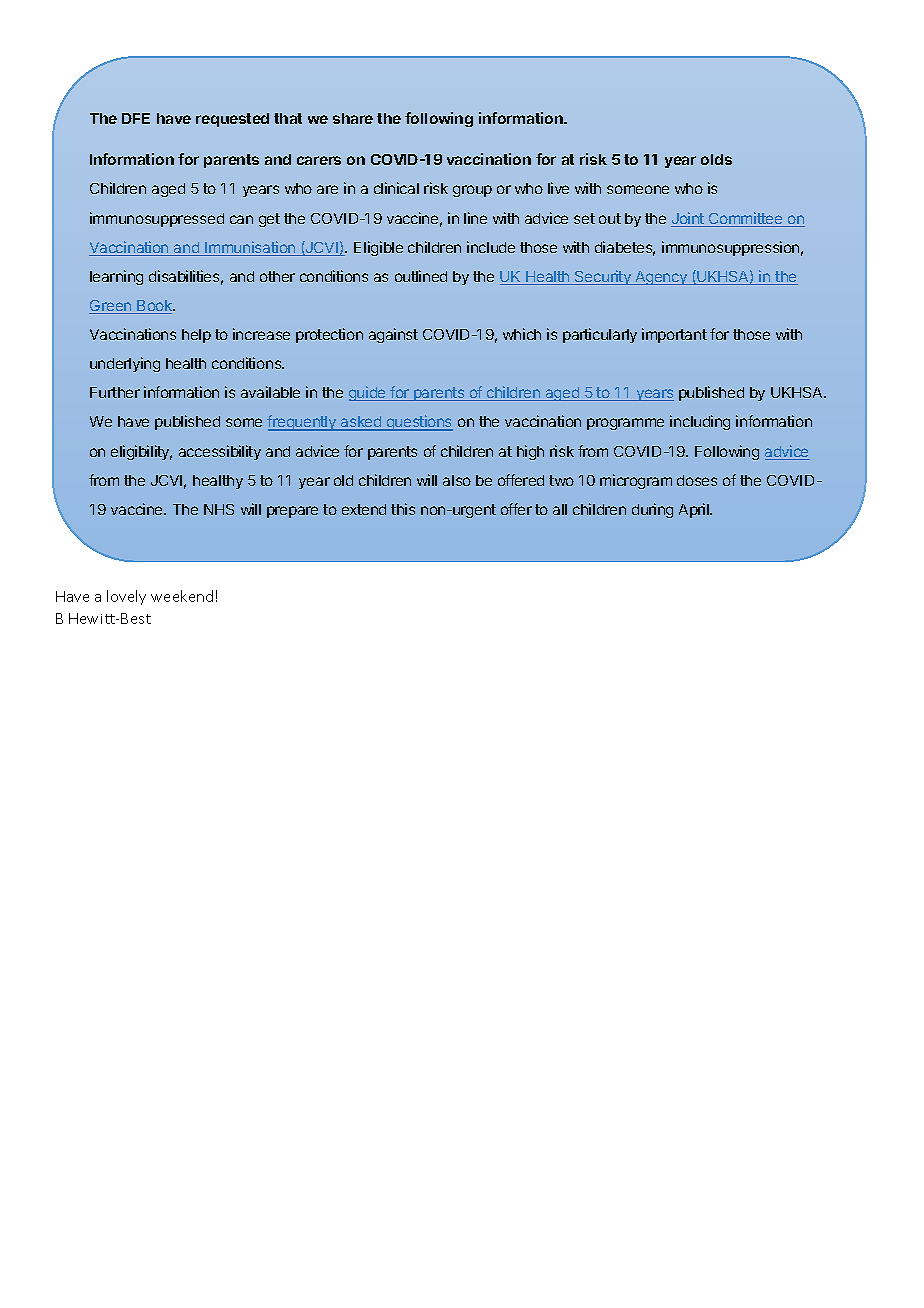  What do you see at coordinates (716, 159) in the document?
I see `olds` at bounding box center [716, 159].
